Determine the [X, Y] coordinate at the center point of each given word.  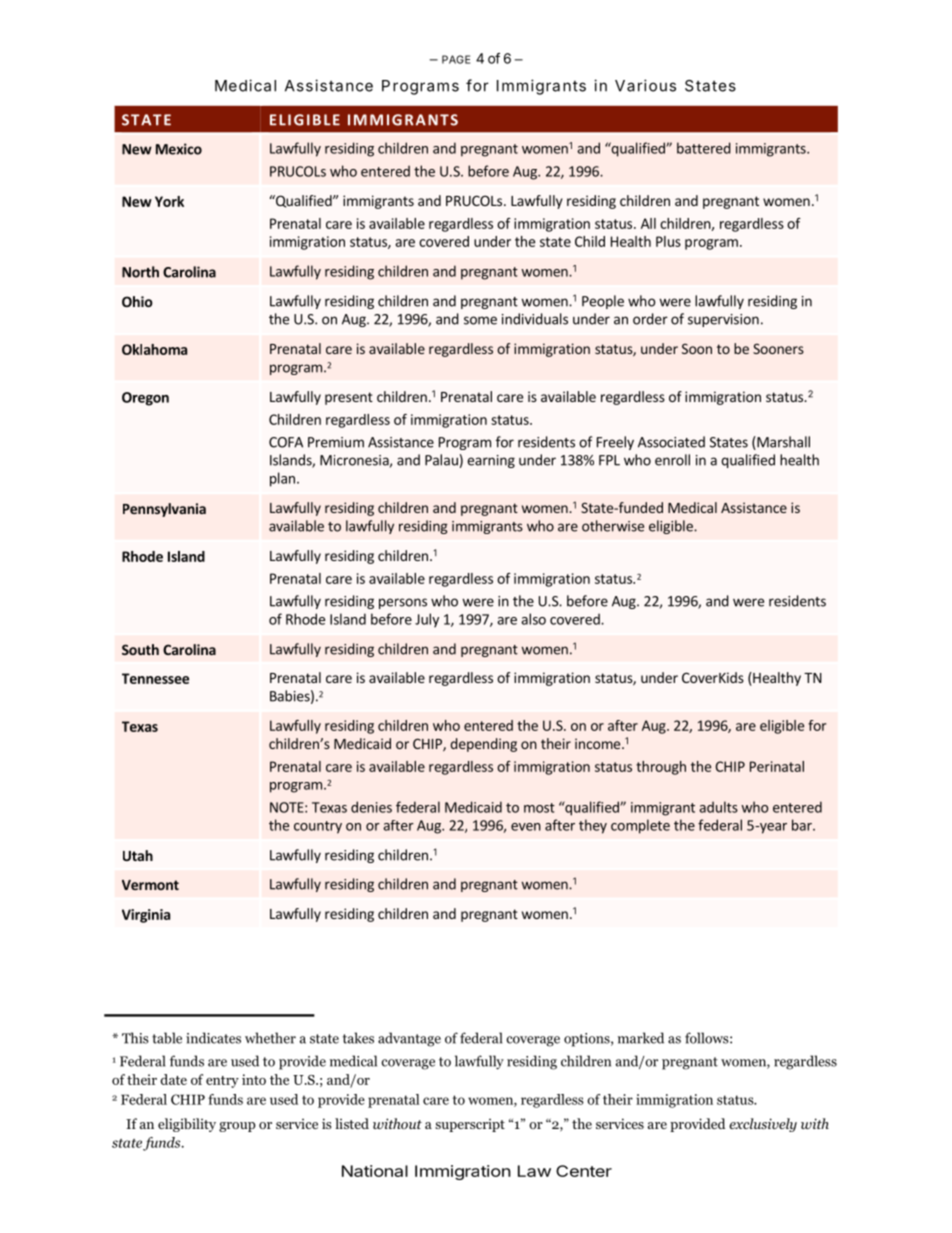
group [237, 1127]
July [427, 620]
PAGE [456, 59]
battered [704, 148]
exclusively [763, 1125]
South [140, 649]
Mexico [179, 149]
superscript [470, 1125]
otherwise [613, 526]
